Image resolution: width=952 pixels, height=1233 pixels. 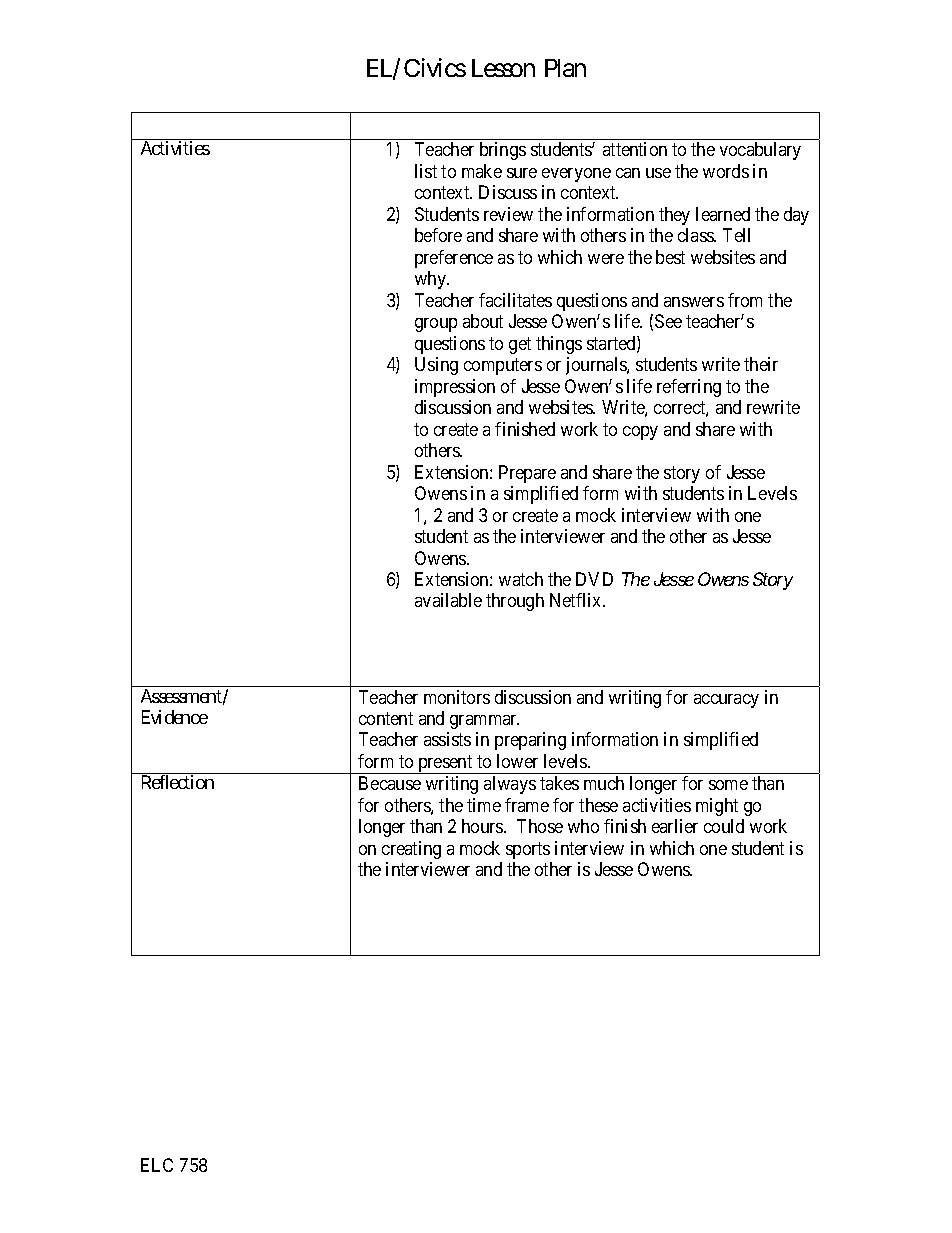 I want to click on hours, so click(x=483, y=826).
